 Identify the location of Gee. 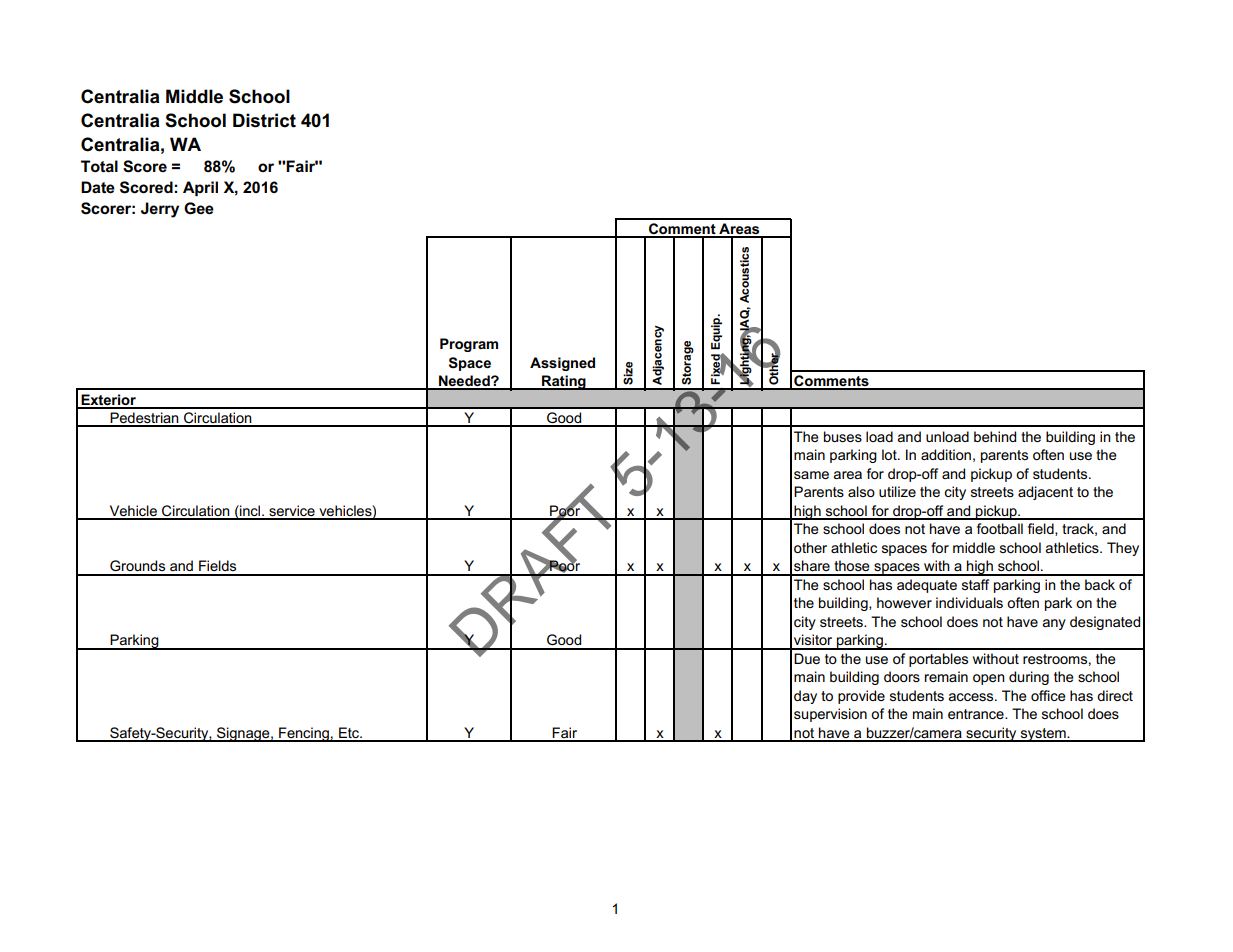
(199, 208).
